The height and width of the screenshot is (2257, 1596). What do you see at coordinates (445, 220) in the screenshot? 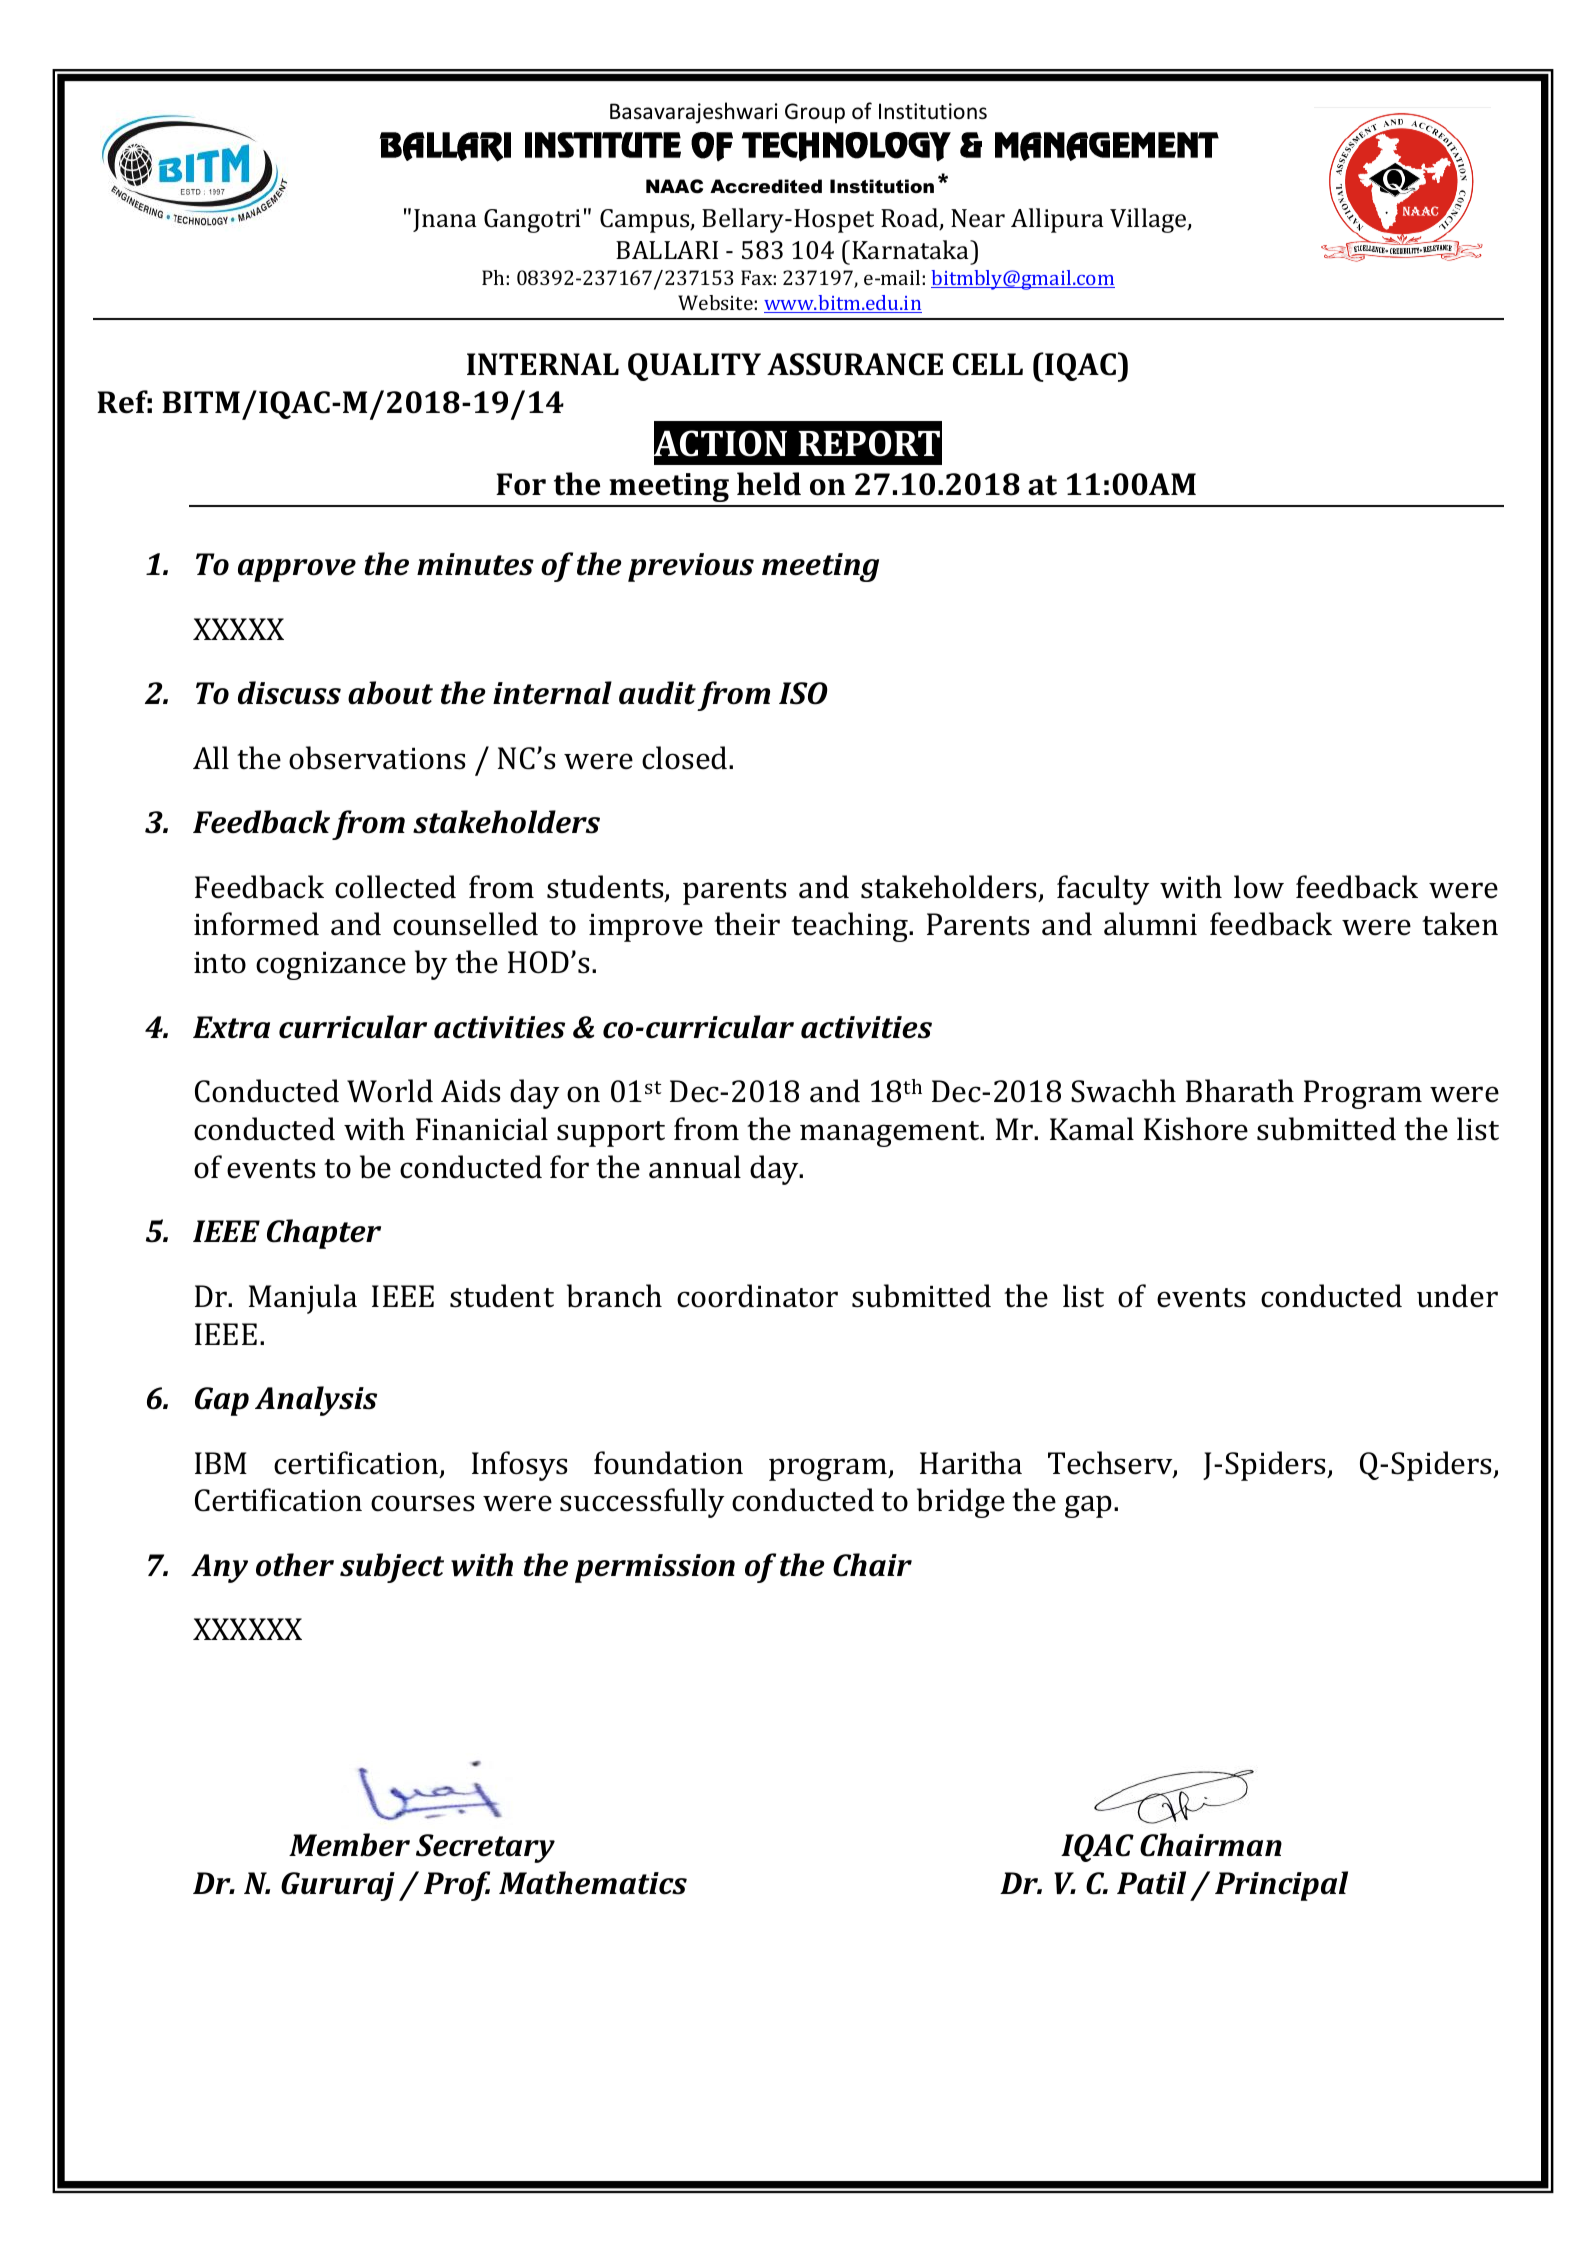
I see `Jnana` at bounding box center [445, 220].
